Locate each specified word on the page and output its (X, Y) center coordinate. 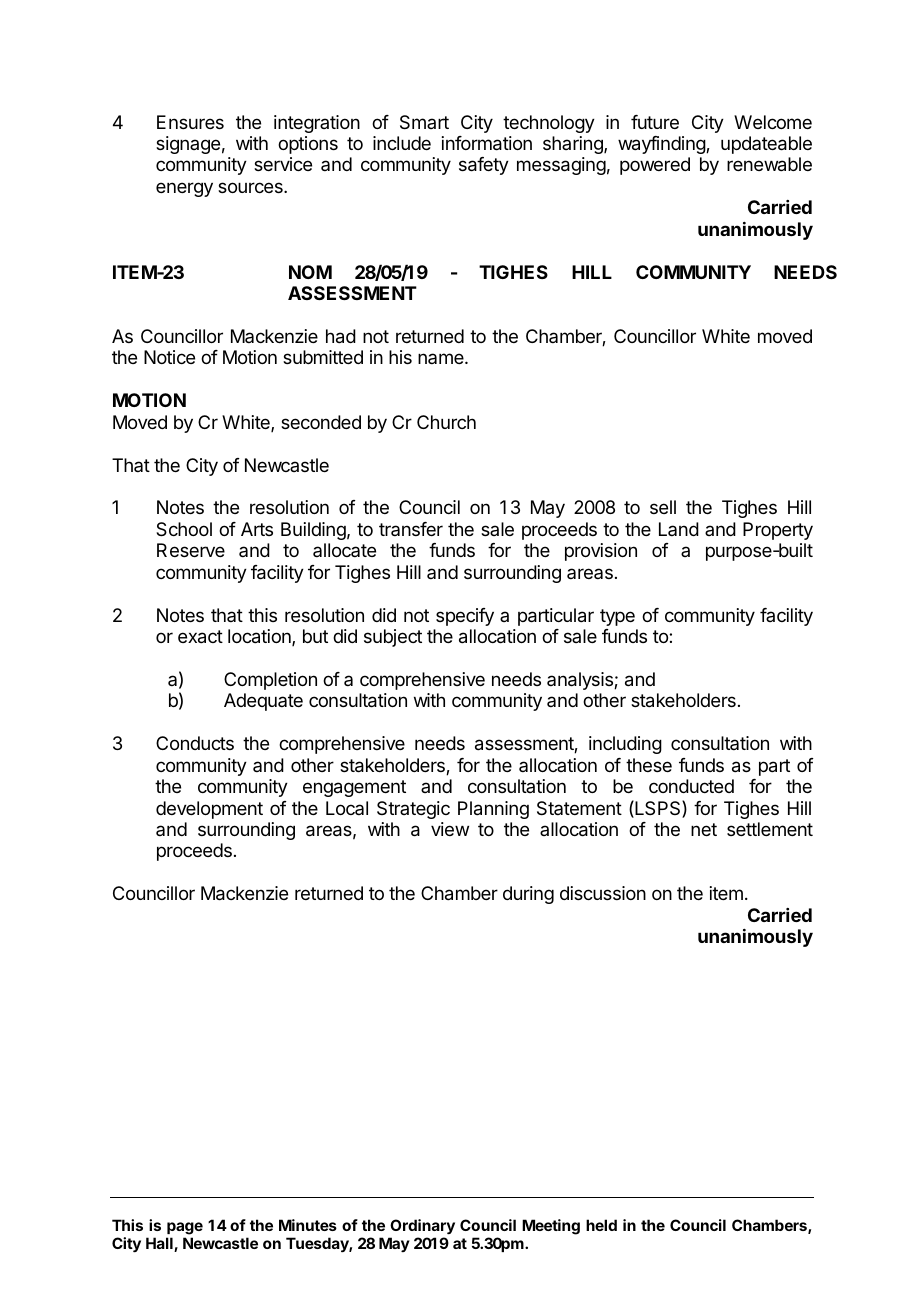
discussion (603, 893)
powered (655, 166)
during (528, 895)
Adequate (263, 702)
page (185, 1228)
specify (465, 617)
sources (251, 187)
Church (446, 422)
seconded (321, 422)
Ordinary (422, 1227)
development (209, 810)
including (625, 745)
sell (663, 507)
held (601, 1225)
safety (484, 166)
